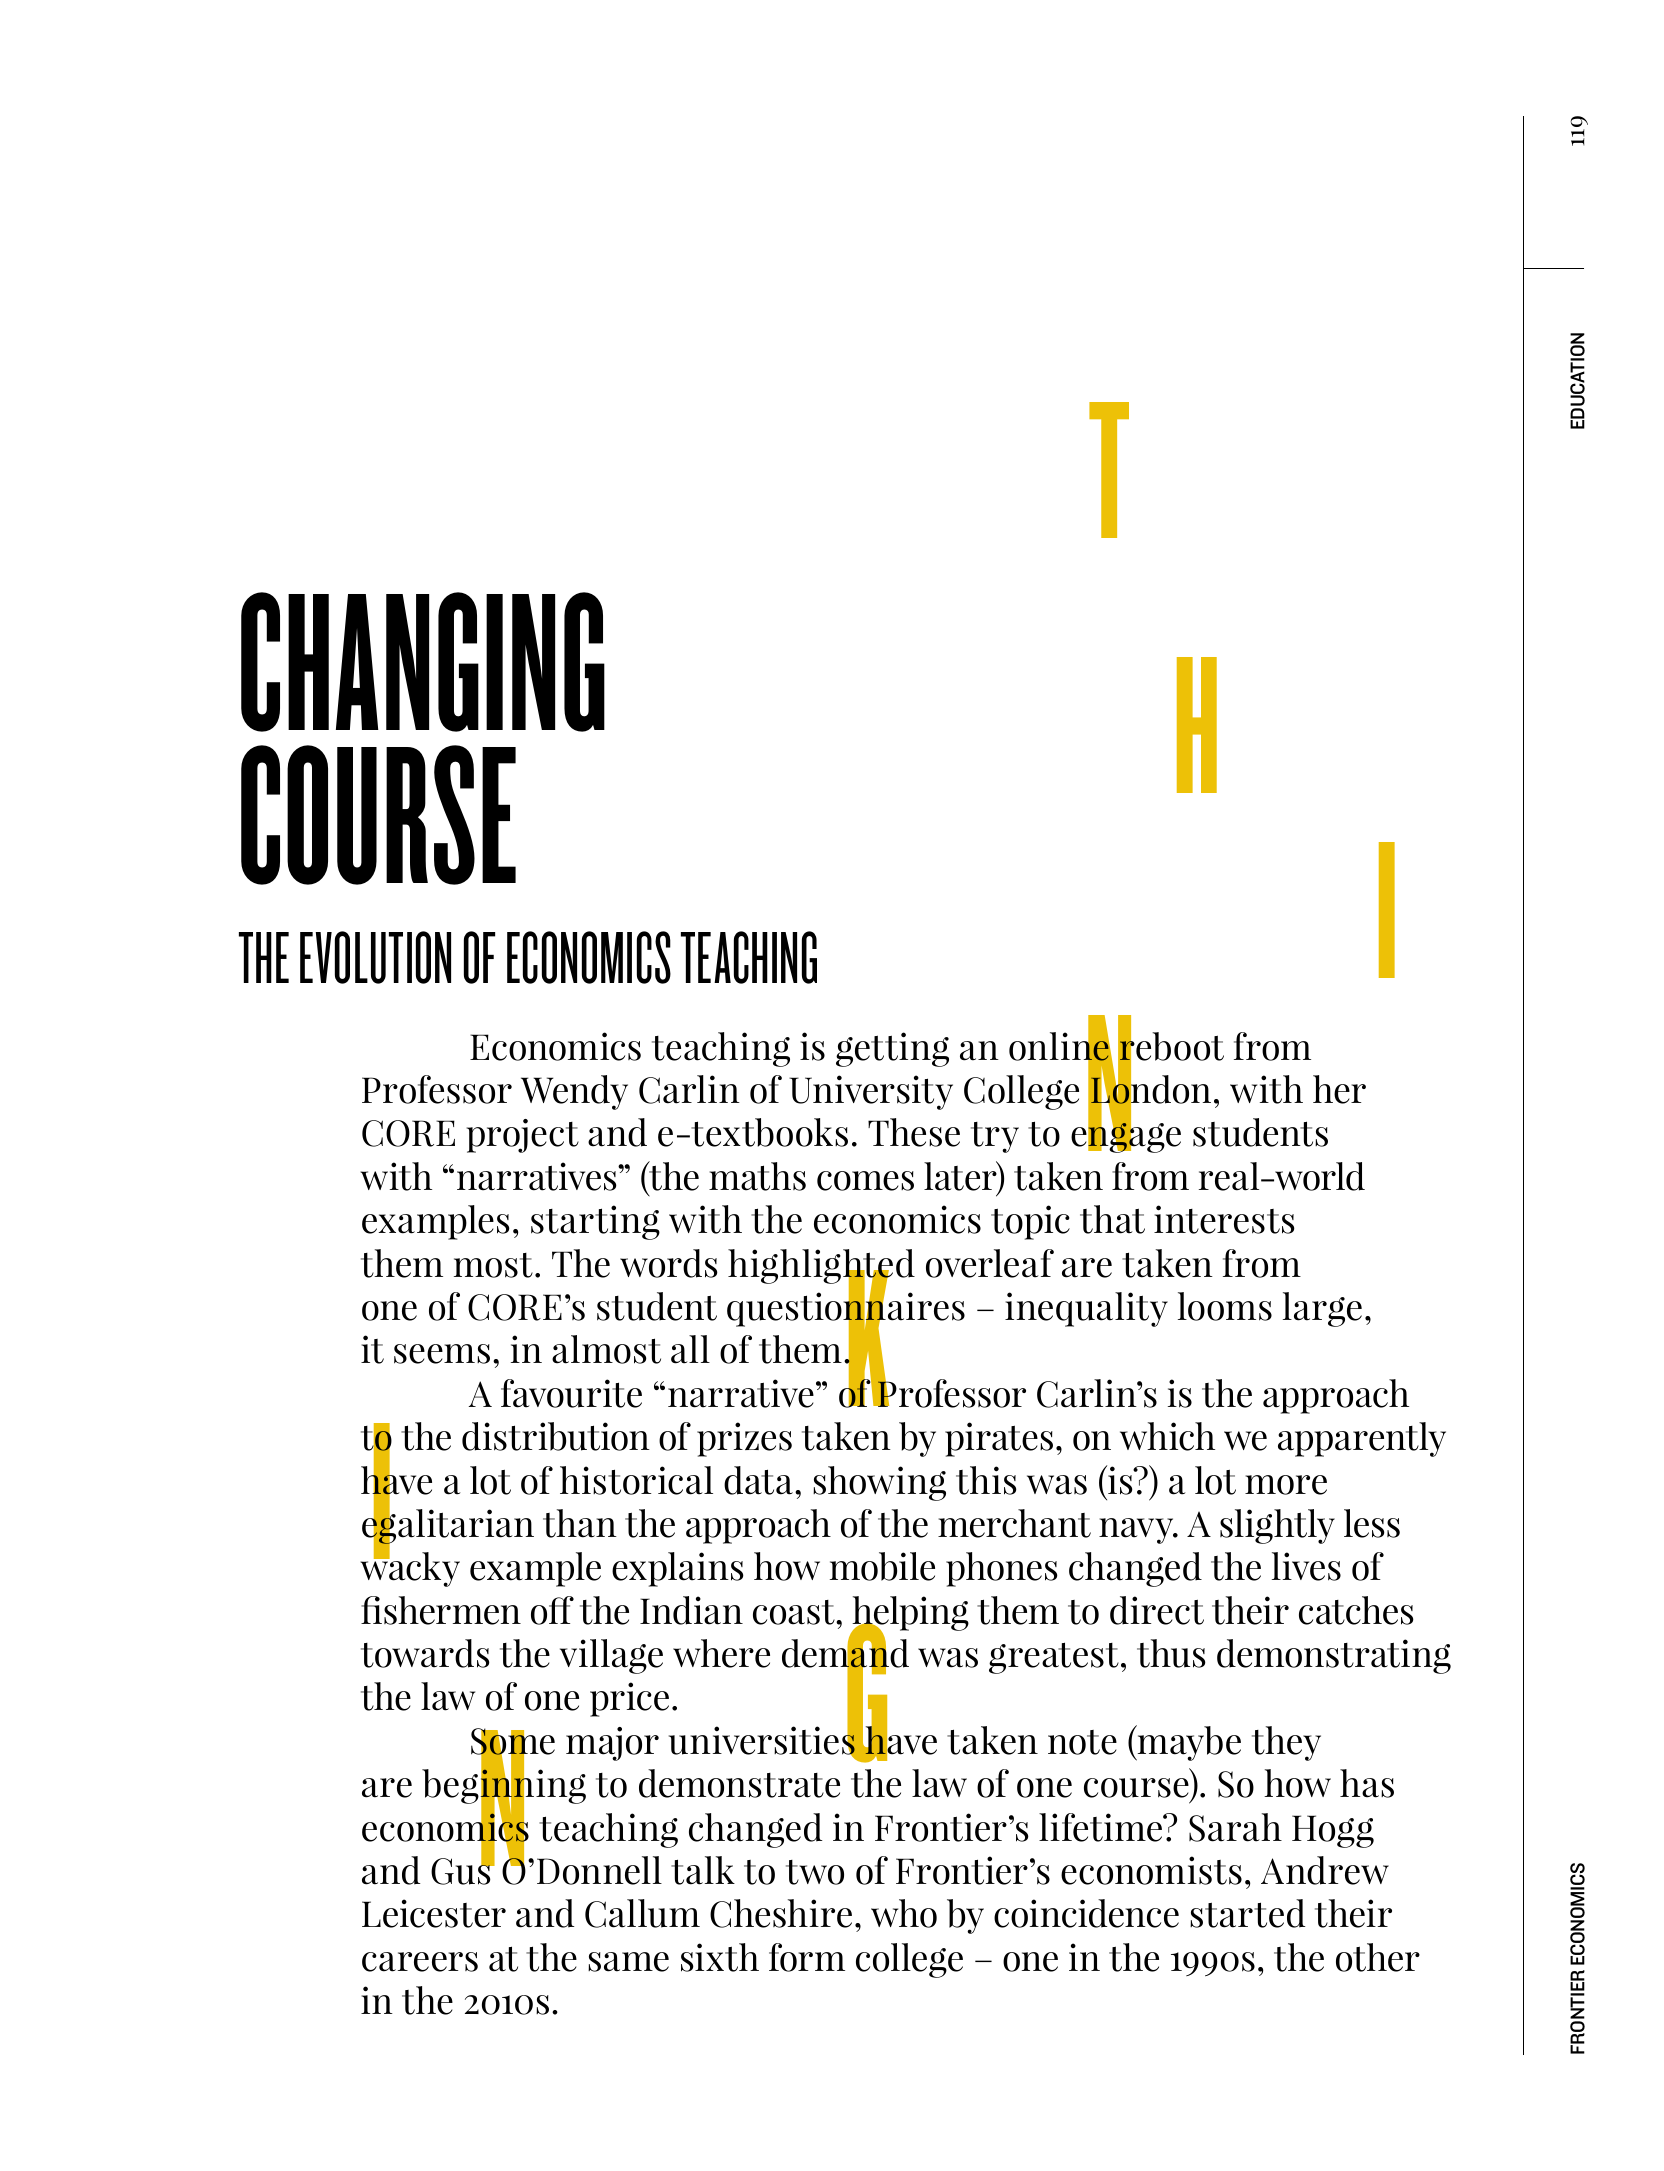 The image size is (1664, 2171). I want to click on fishermen, so click(441, 1610).
